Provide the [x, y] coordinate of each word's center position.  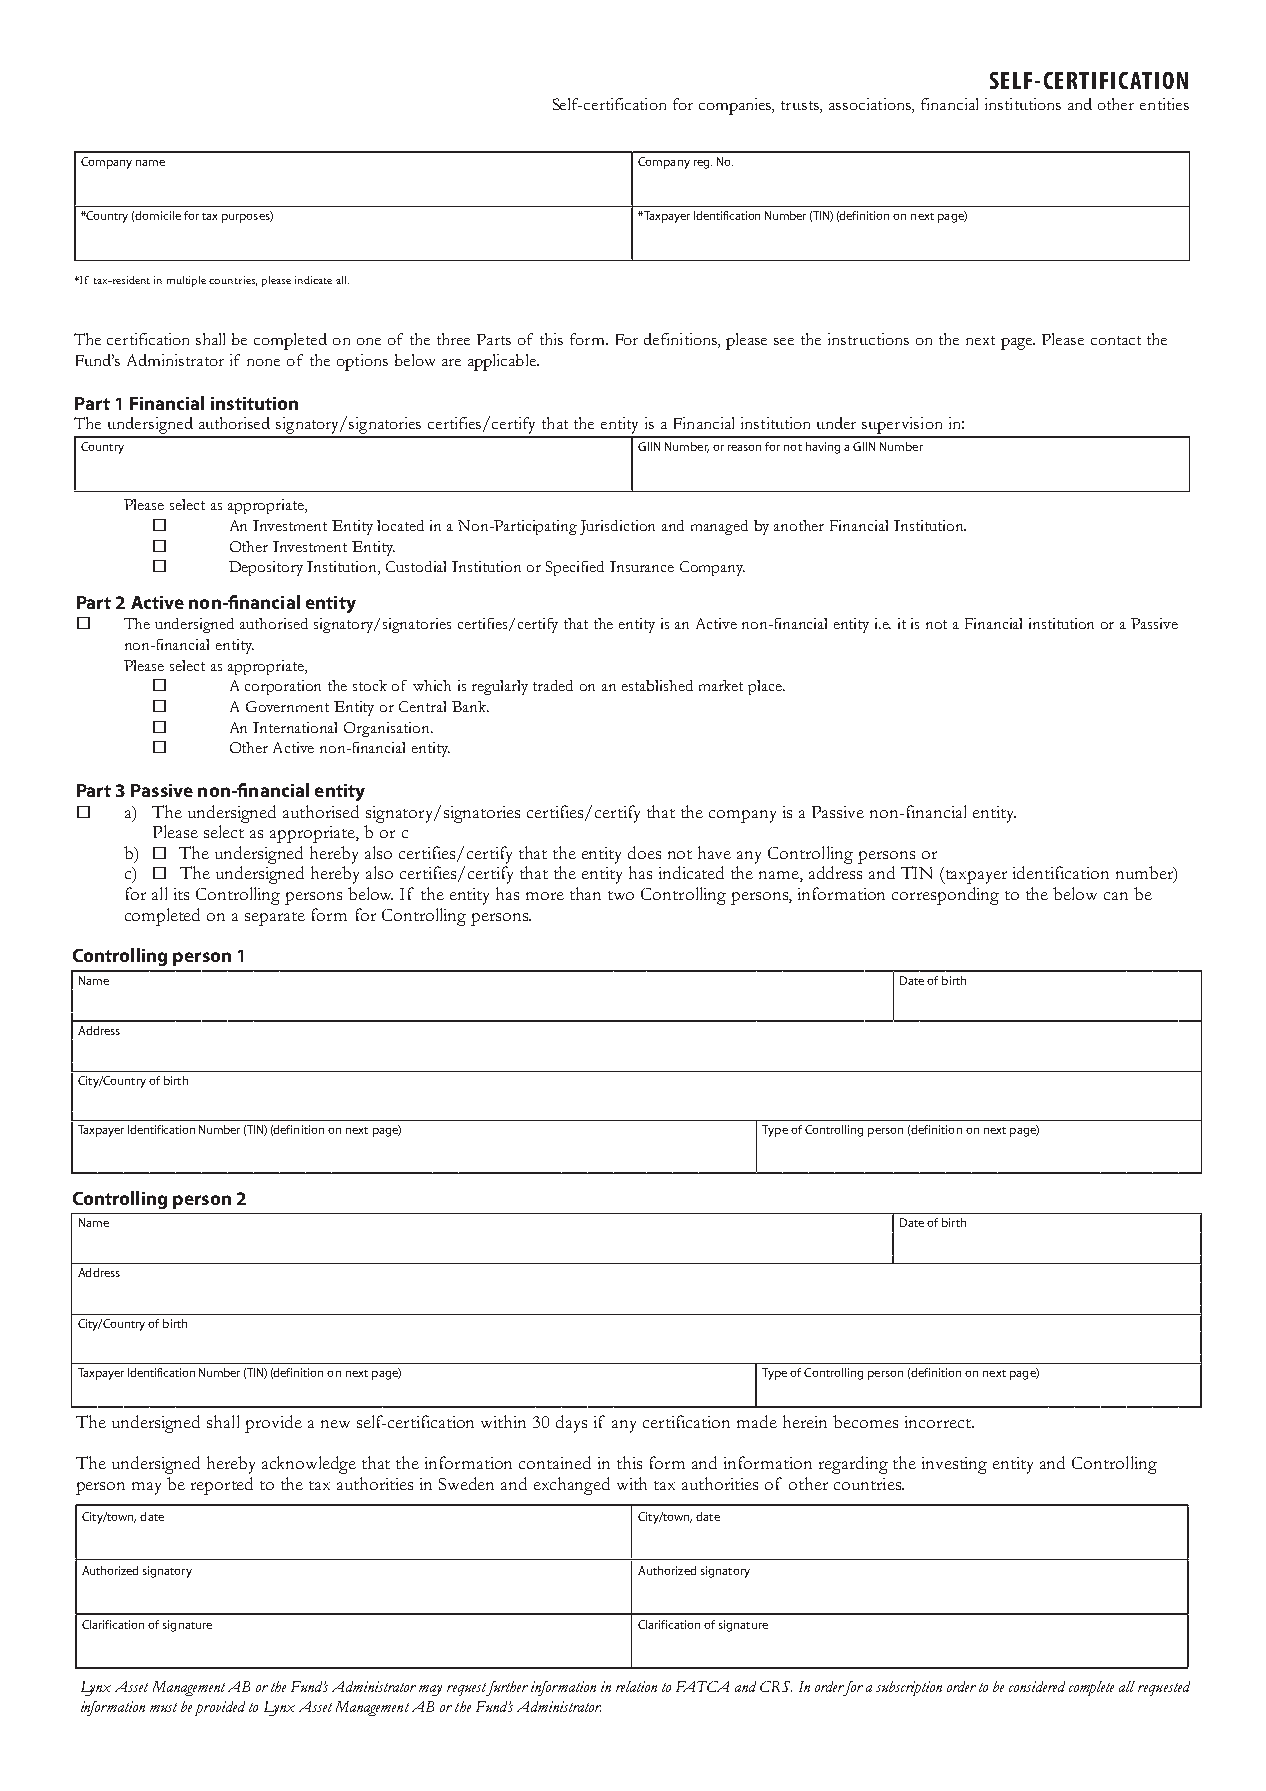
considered [1037, 1686]
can [1116, 896]
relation [636, 1686]
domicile [158, 215]
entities [1164, 104]
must [163, 1707]
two [621, 895]
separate [275, 919]
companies [736, 106]
